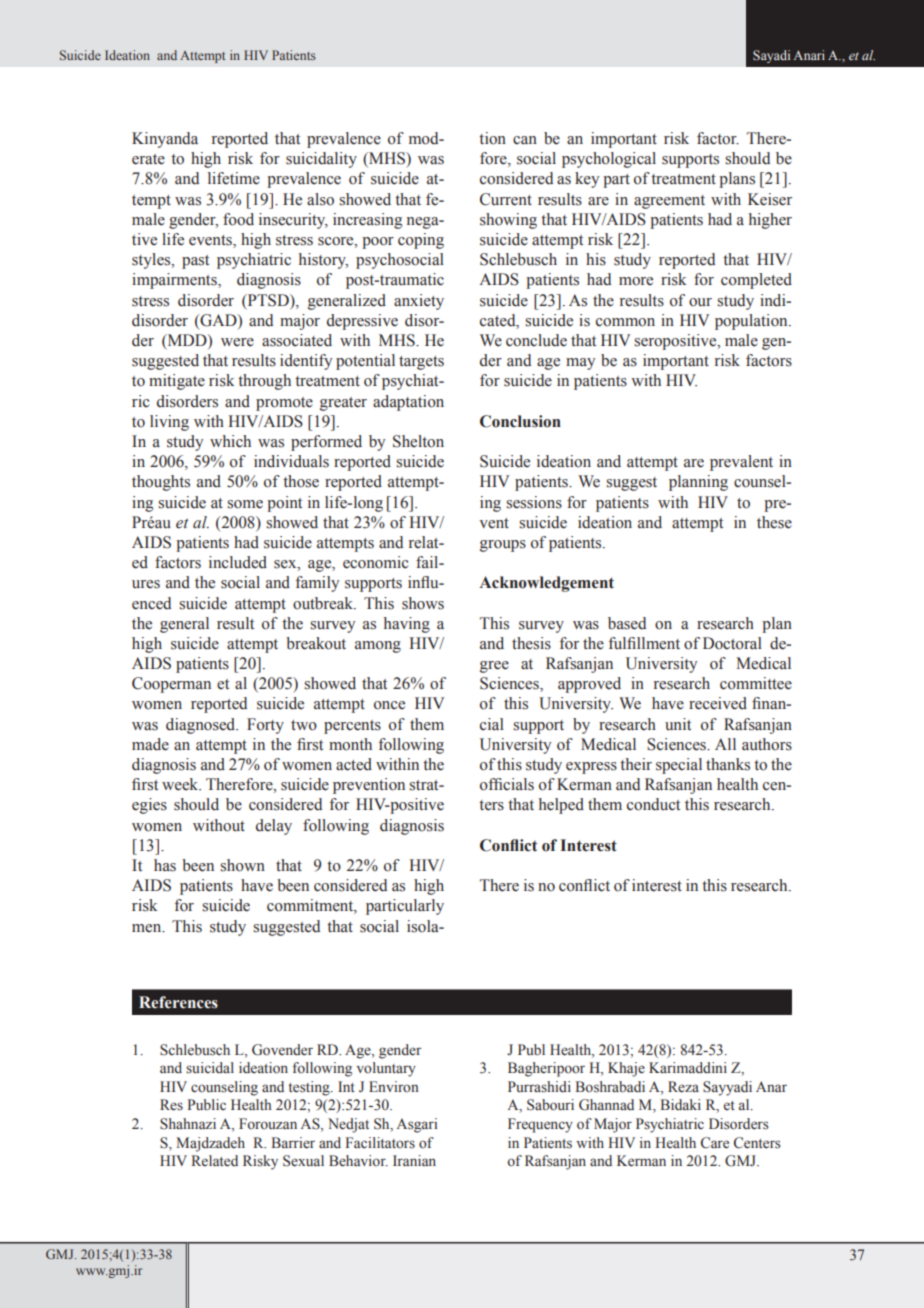  I want to click on Cooperman, so click(171, 685).
